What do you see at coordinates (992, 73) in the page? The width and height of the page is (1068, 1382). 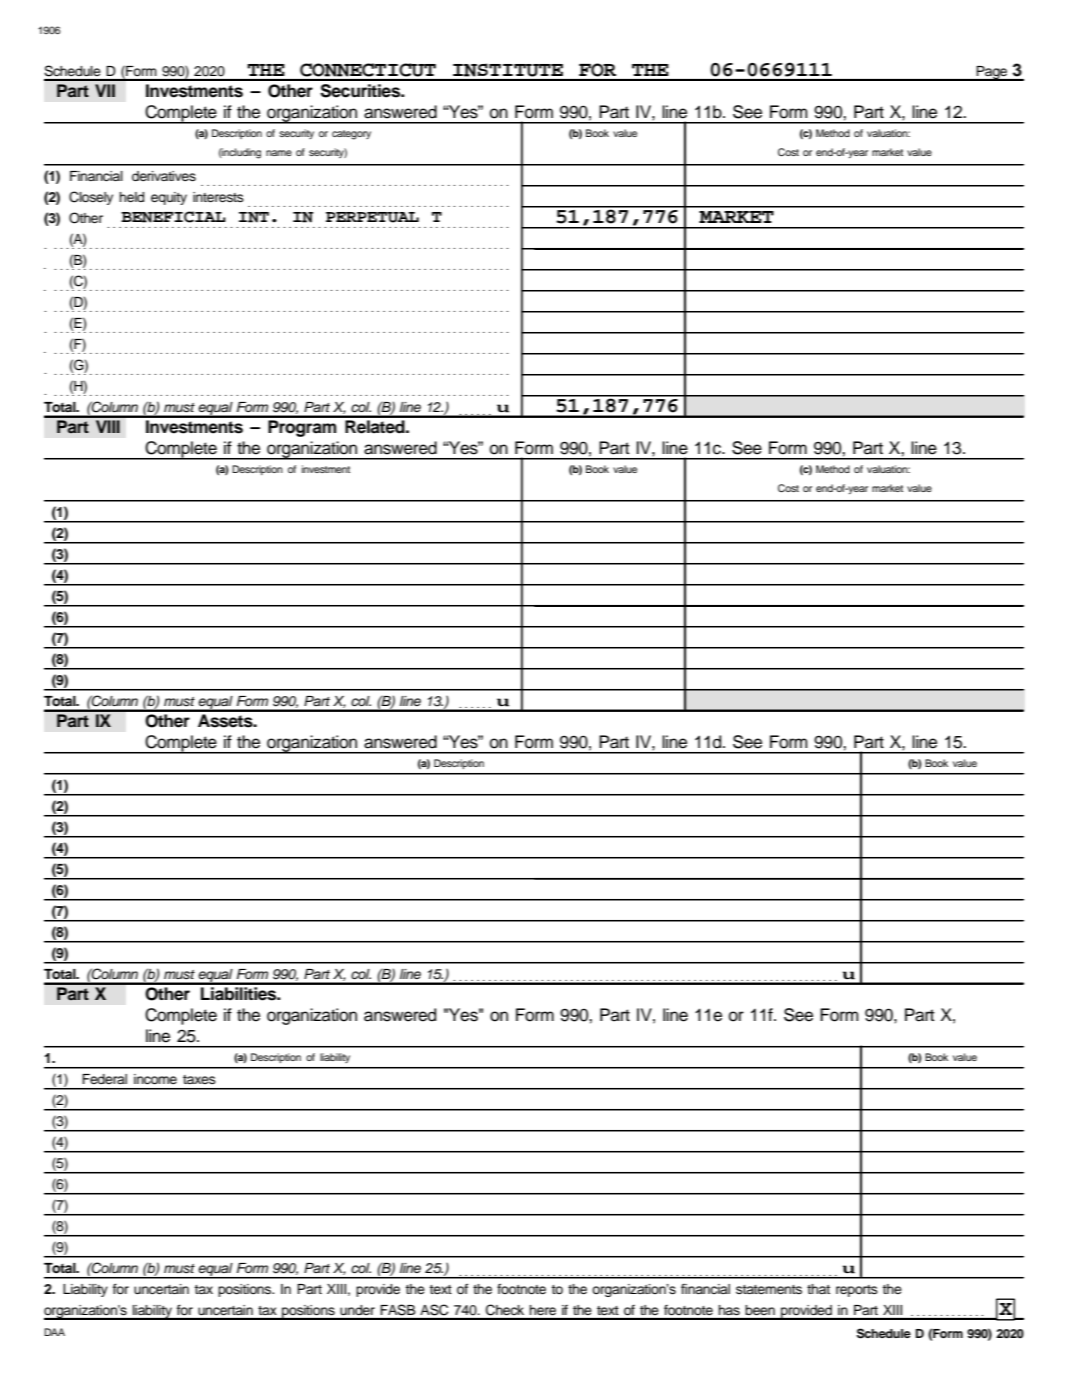 I see `Page` at bounding box center [992, 73].
